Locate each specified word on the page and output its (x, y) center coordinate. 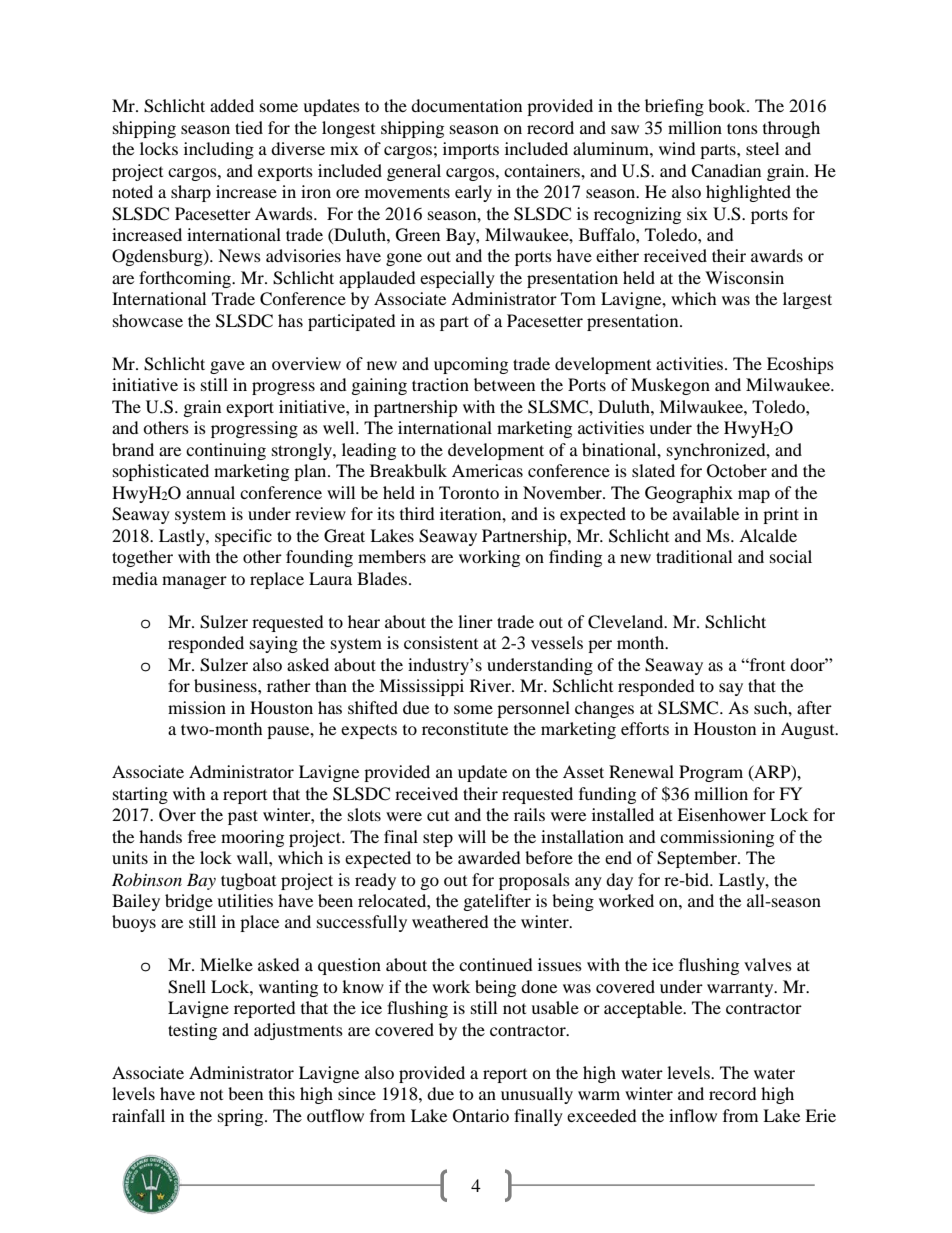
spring (242, 1117)
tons (742, 128)
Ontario (481, 1116)
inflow (693, 1115)
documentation (466, 105)
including (219, 150)
